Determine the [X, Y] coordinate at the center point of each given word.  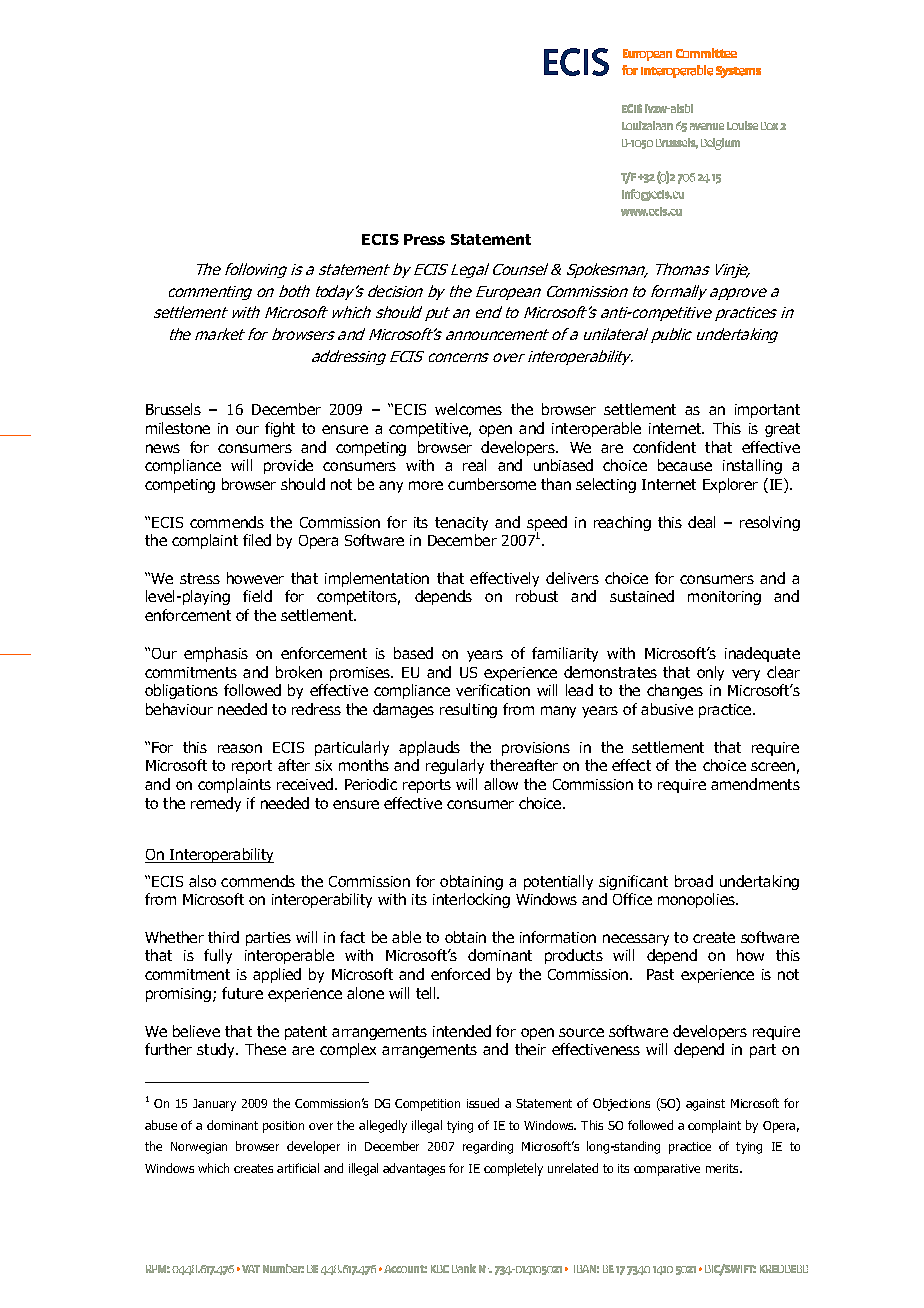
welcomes [468, 409]
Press [424, 239]
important [767, 411]
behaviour [179, 709]
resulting [468, 710]
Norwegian [199, 1148]
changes [675, 691]
